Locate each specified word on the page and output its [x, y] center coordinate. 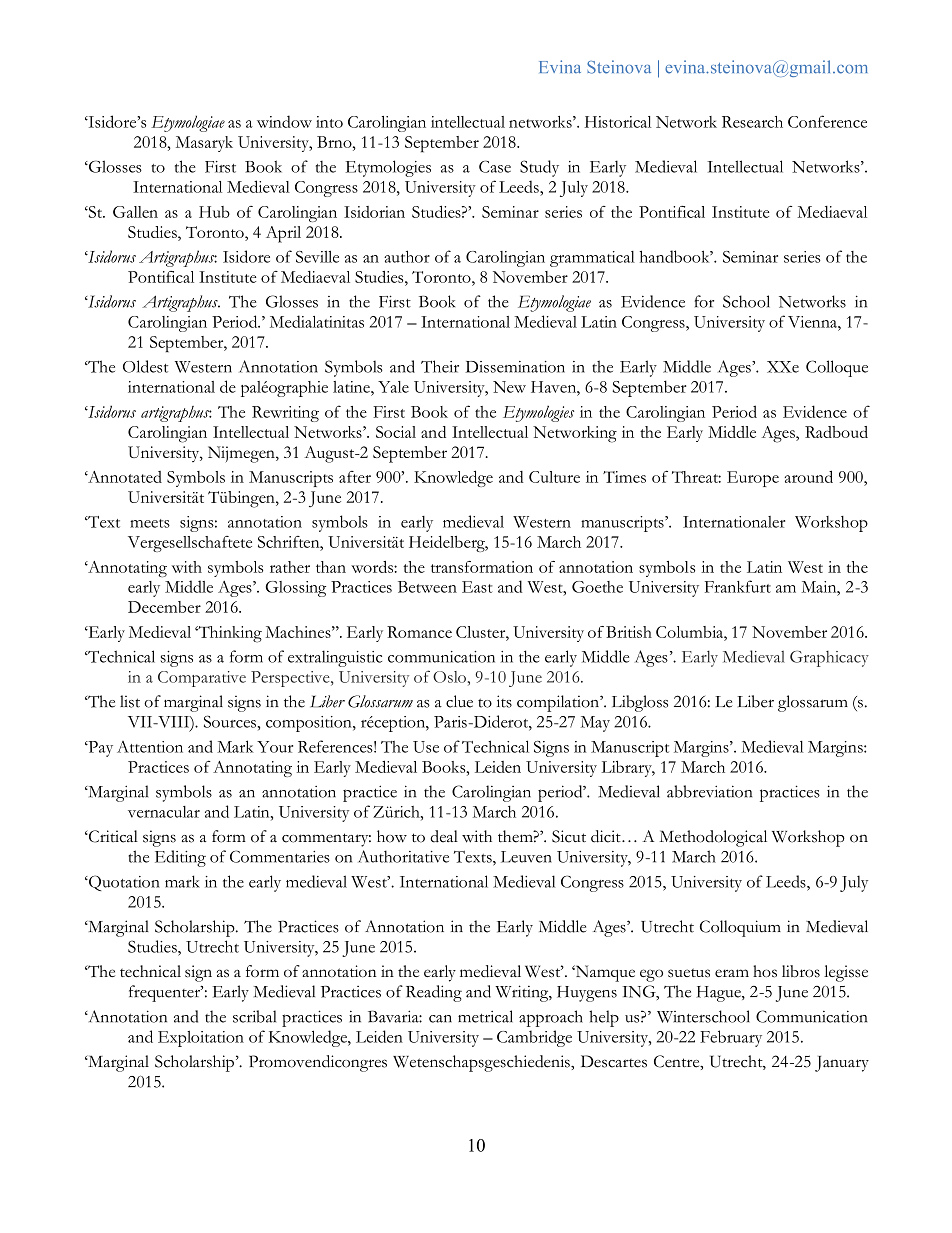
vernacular [164, 812]
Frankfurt [738, 586]
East [477, 587]
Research [752, 122]
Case [495, 166]
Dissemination [515, 367]
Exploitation [201, 1039]
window [284, 121]
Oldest [145, 366]
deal [444, 836]
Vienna [813, 322]
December [164, 607]
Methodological [713, 838]
